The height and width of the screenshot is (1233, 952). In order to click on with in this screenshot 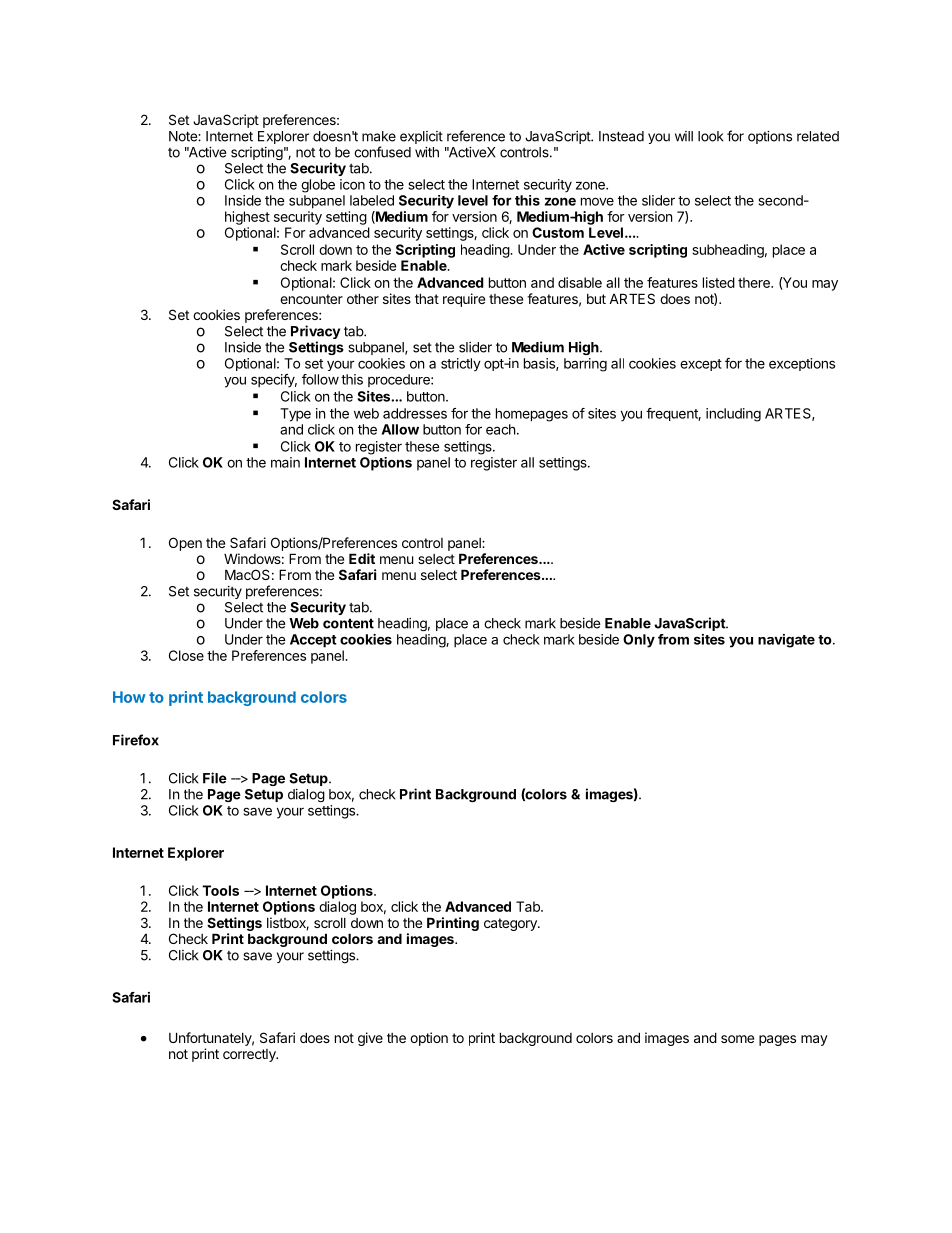, I will do `click(427, 152)`.
